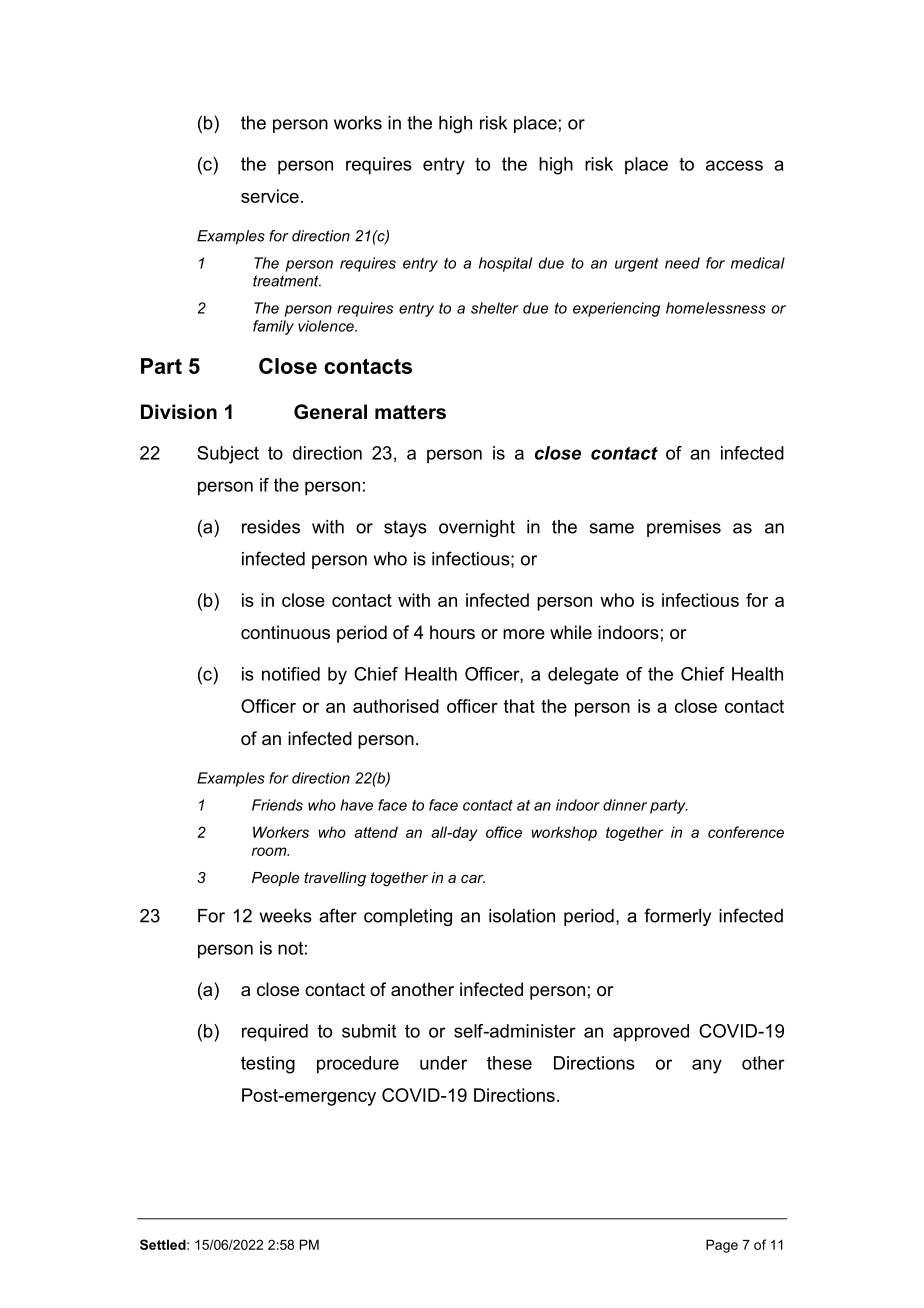 The image size is (924, 1308). Describe the element at coordinates (291, 674) in the screenshot. I see `notified` at that location.
